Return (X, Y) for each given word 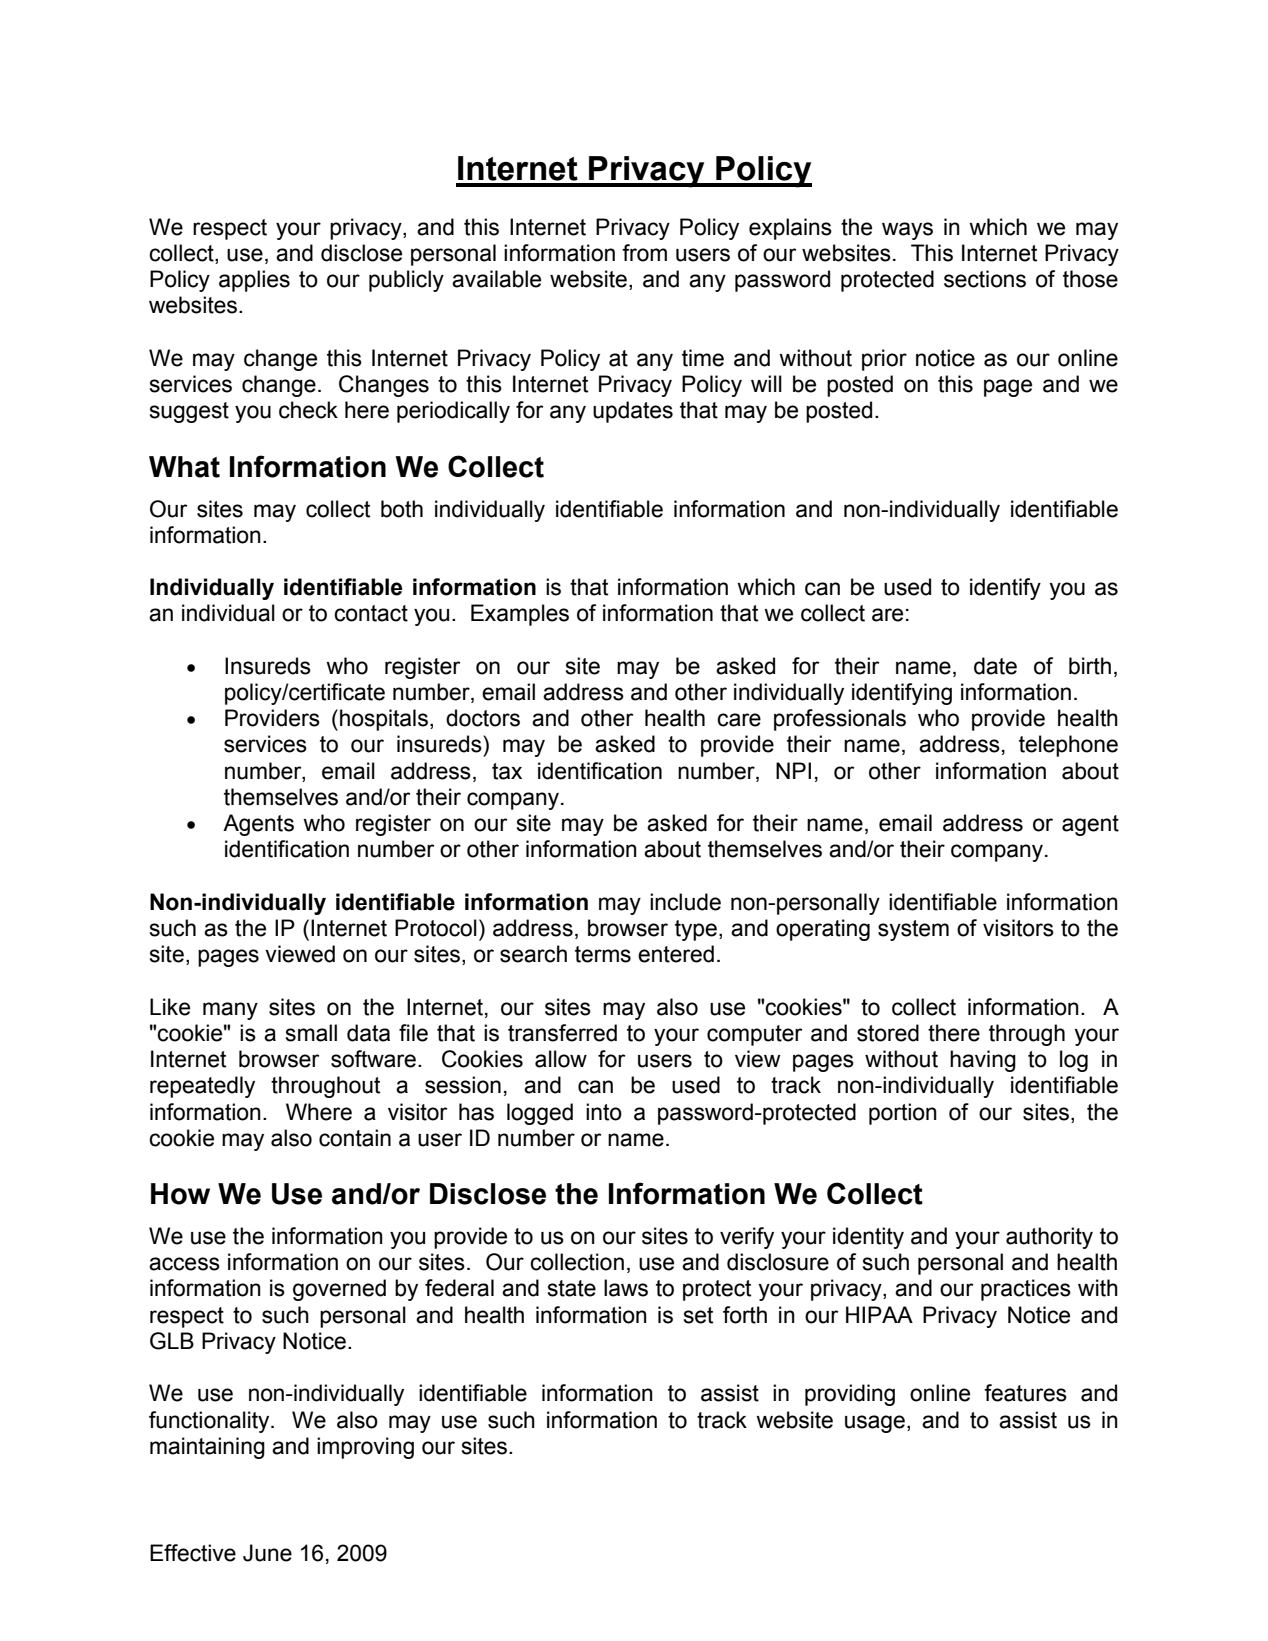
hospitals (384, 720)
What (184, 467)
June (267, 1553)
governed (339, 1290)
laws (626, 1288)
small (311, 1033)
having (983, 1061)
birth (1090, 666)
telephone (1068, 746)
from (644, 253)
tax (507, 771)
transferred (562, 1033)
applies (254, 281)
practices (1026, 1290)
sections (985, 279)
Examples (520, 615)
